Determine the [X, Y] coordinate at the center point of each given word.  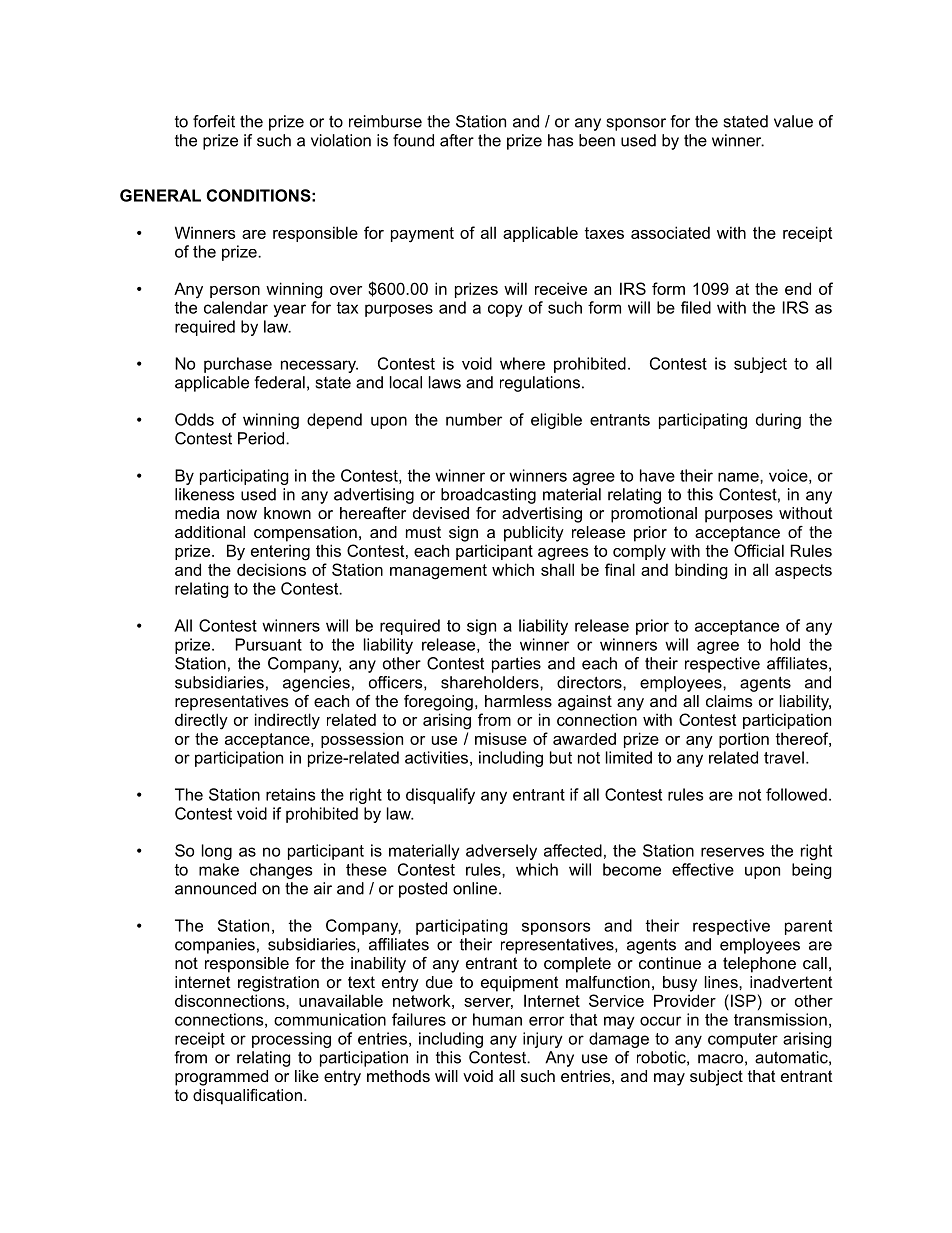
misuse [501, 738]
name [739, 477]
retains [290, 794]
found [413, 140]
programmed [221, 1078]
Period [262, 438]
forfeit [214, 121]
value [793, 121]
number [474, 419]
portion [744, 740]
